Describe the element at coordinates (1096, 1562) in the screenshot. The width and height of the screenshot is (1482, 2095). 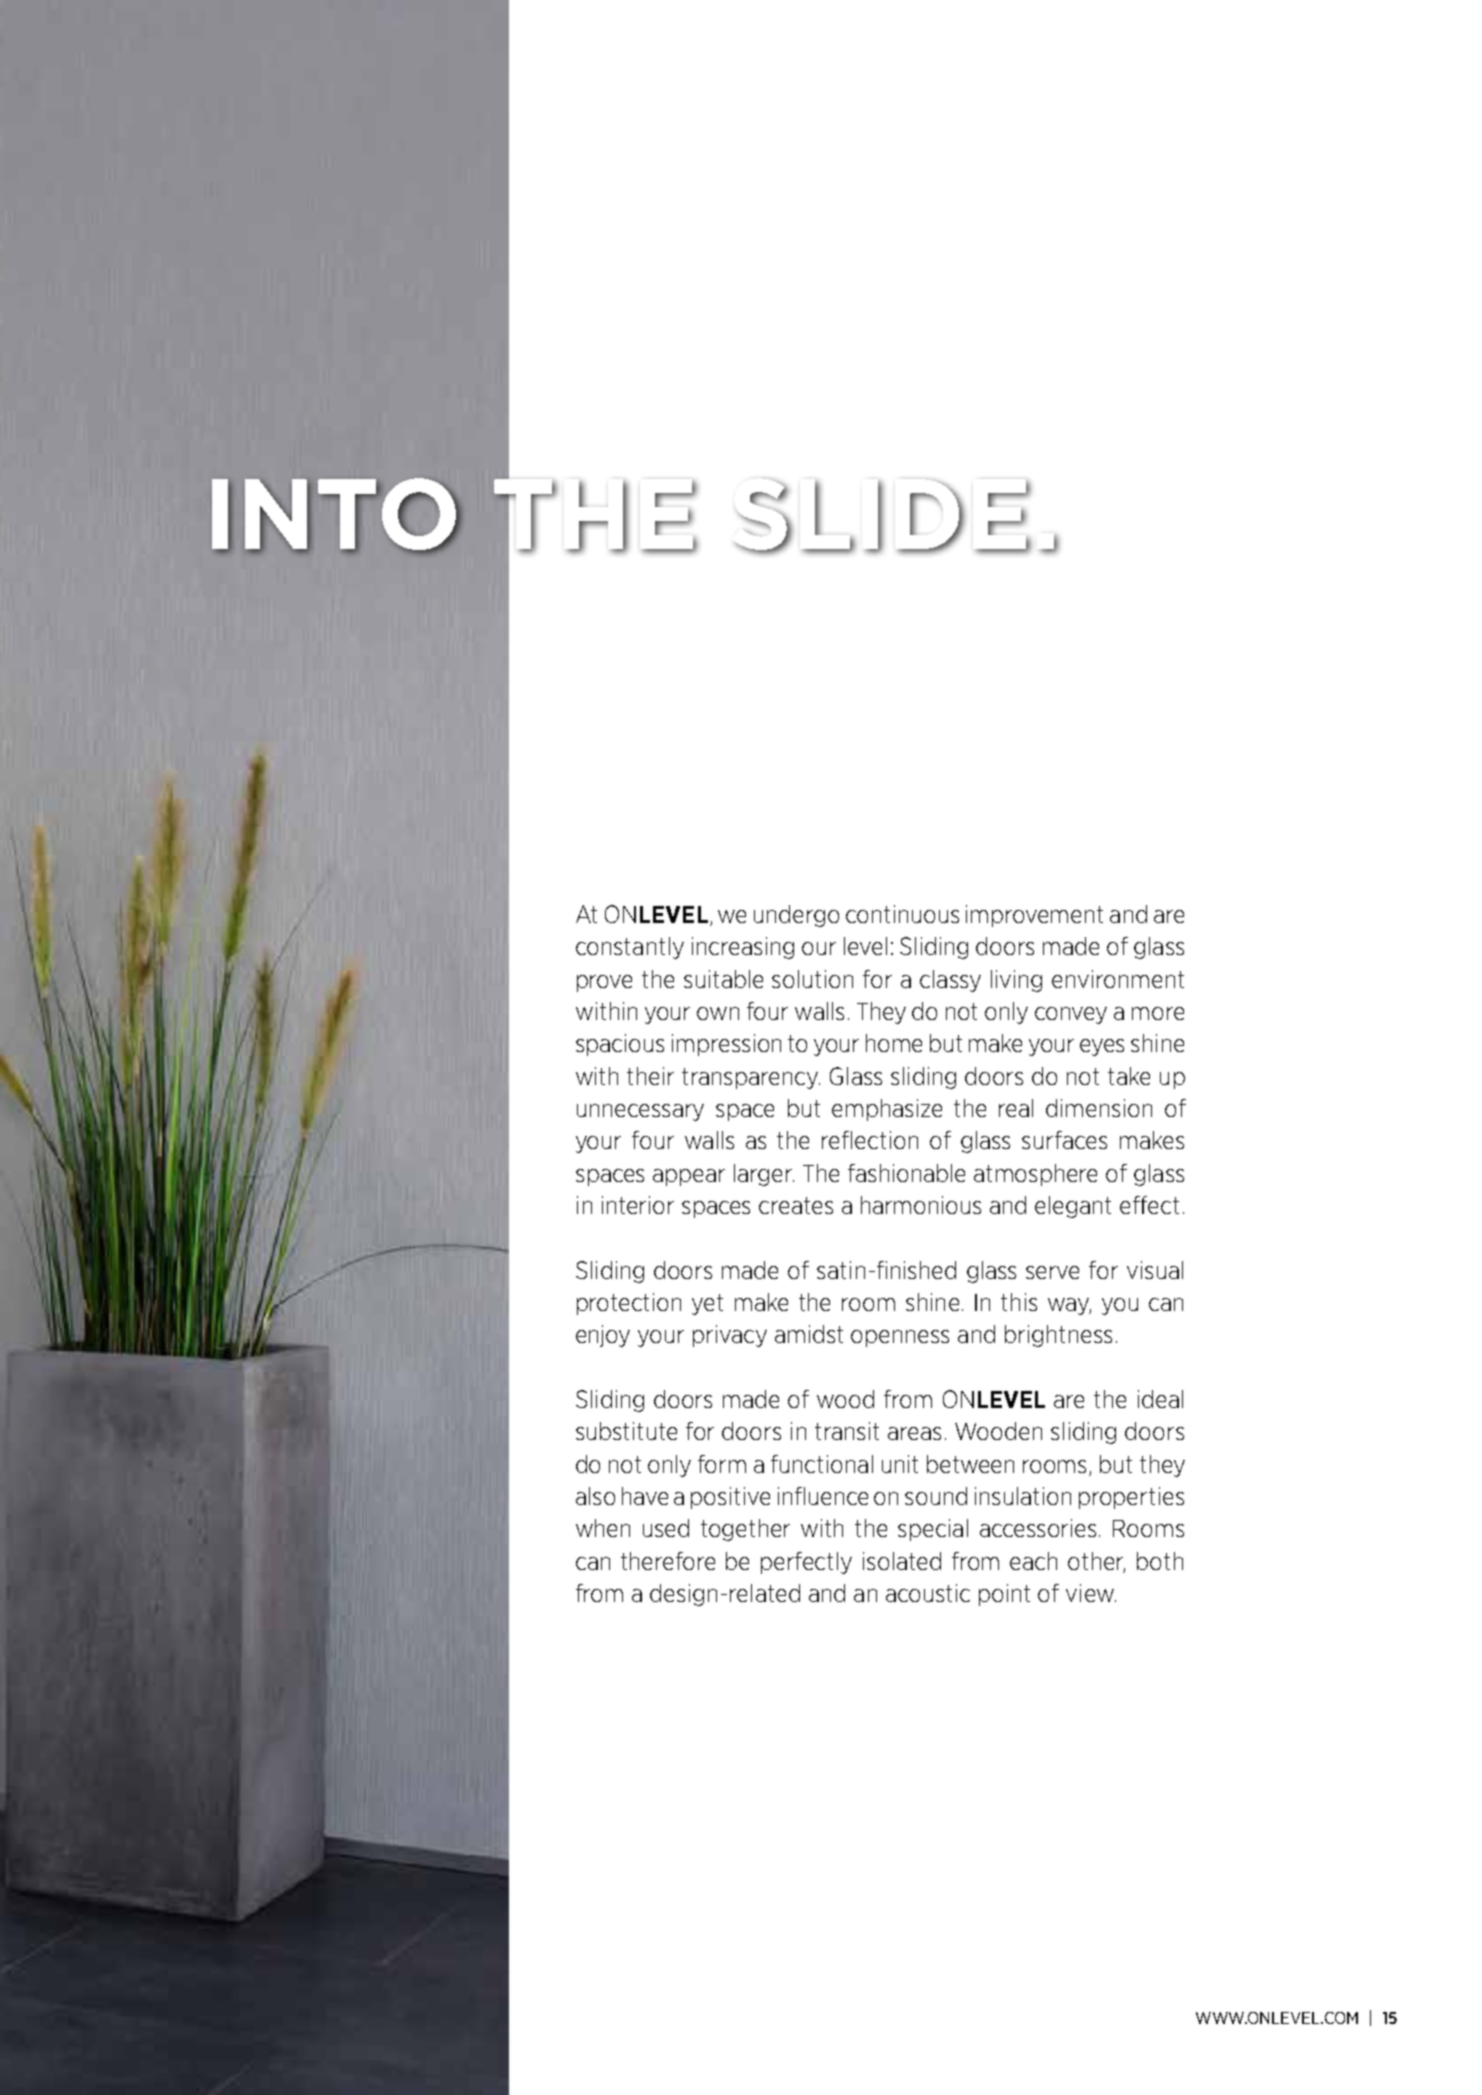
I see `other` at that location.
